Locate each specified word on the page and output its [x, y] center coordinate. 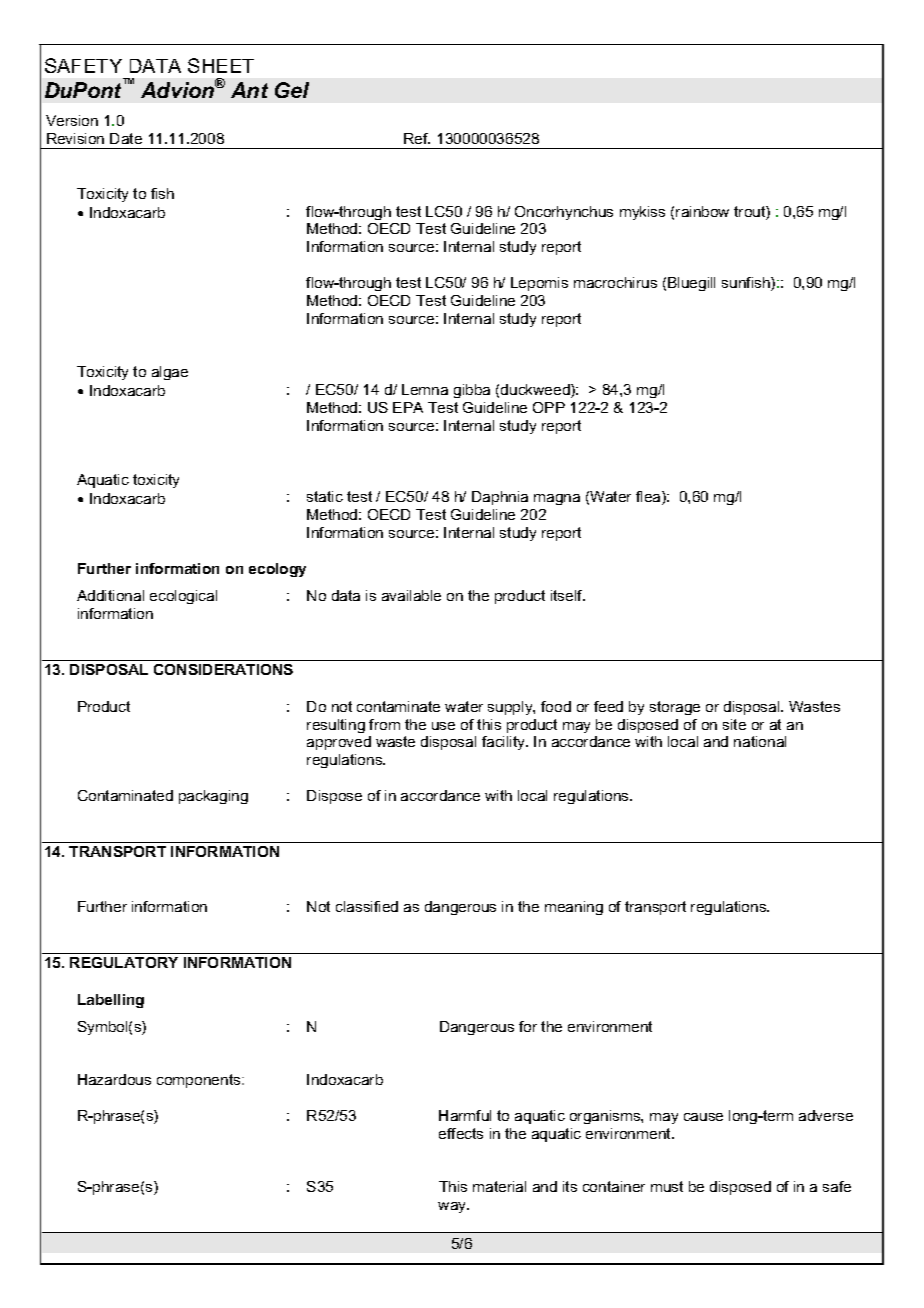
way [453, 1207]
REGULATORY [124, 962]
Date [126, 138]
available [411, 595]
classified [367, 906]
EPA [408, 407]
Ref [417, 138]
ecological [183, 597]
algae [170, 373]
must [667, 1186]
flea [649, 498]
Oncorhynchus [564, 213]
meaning [574, 908]
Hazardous [114, 1079]
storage [675, 708]
